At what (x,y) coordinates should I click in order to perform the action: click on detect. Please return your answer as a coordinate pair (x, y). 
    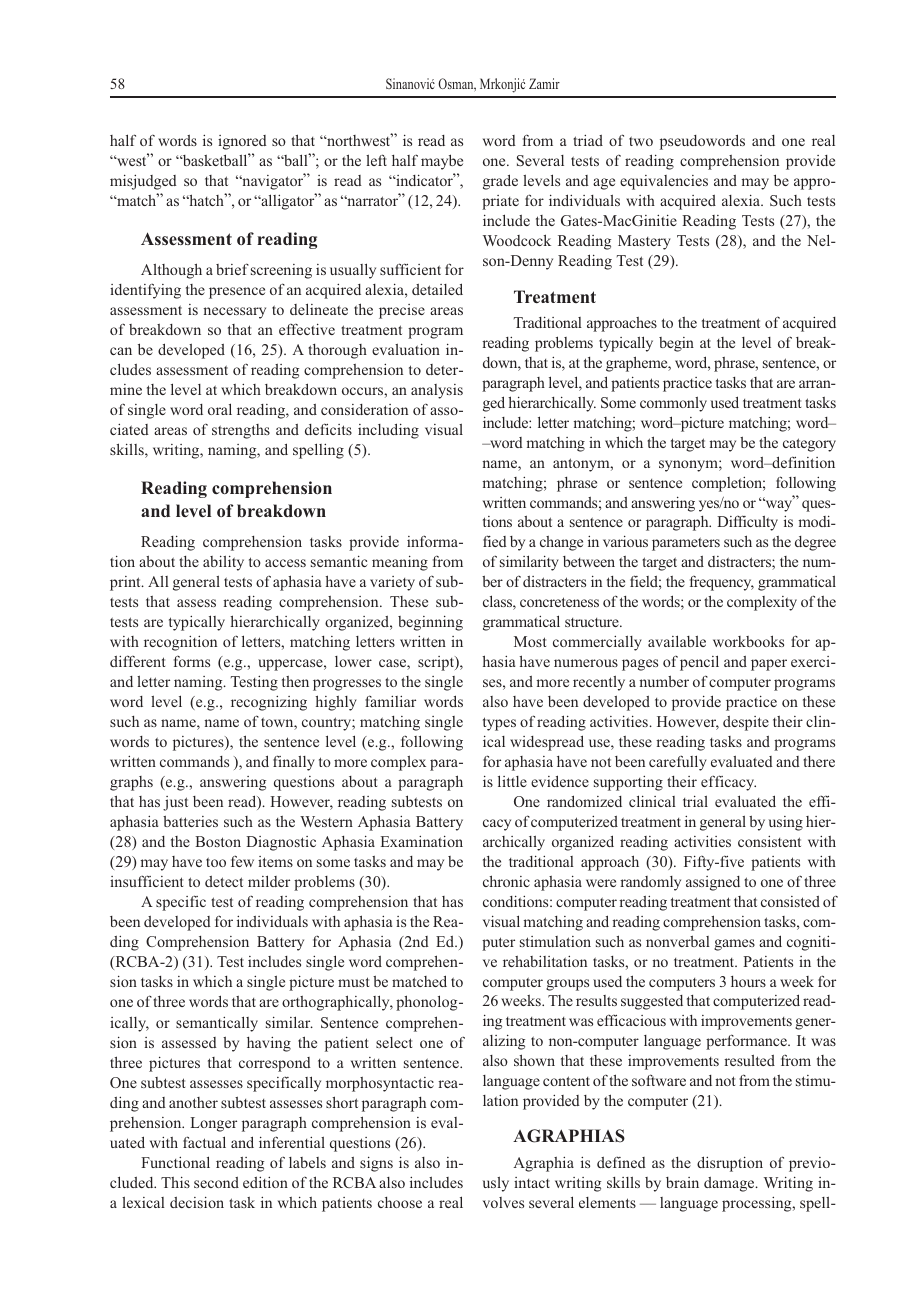
    Looking at the image, I should click on (224, 881).
